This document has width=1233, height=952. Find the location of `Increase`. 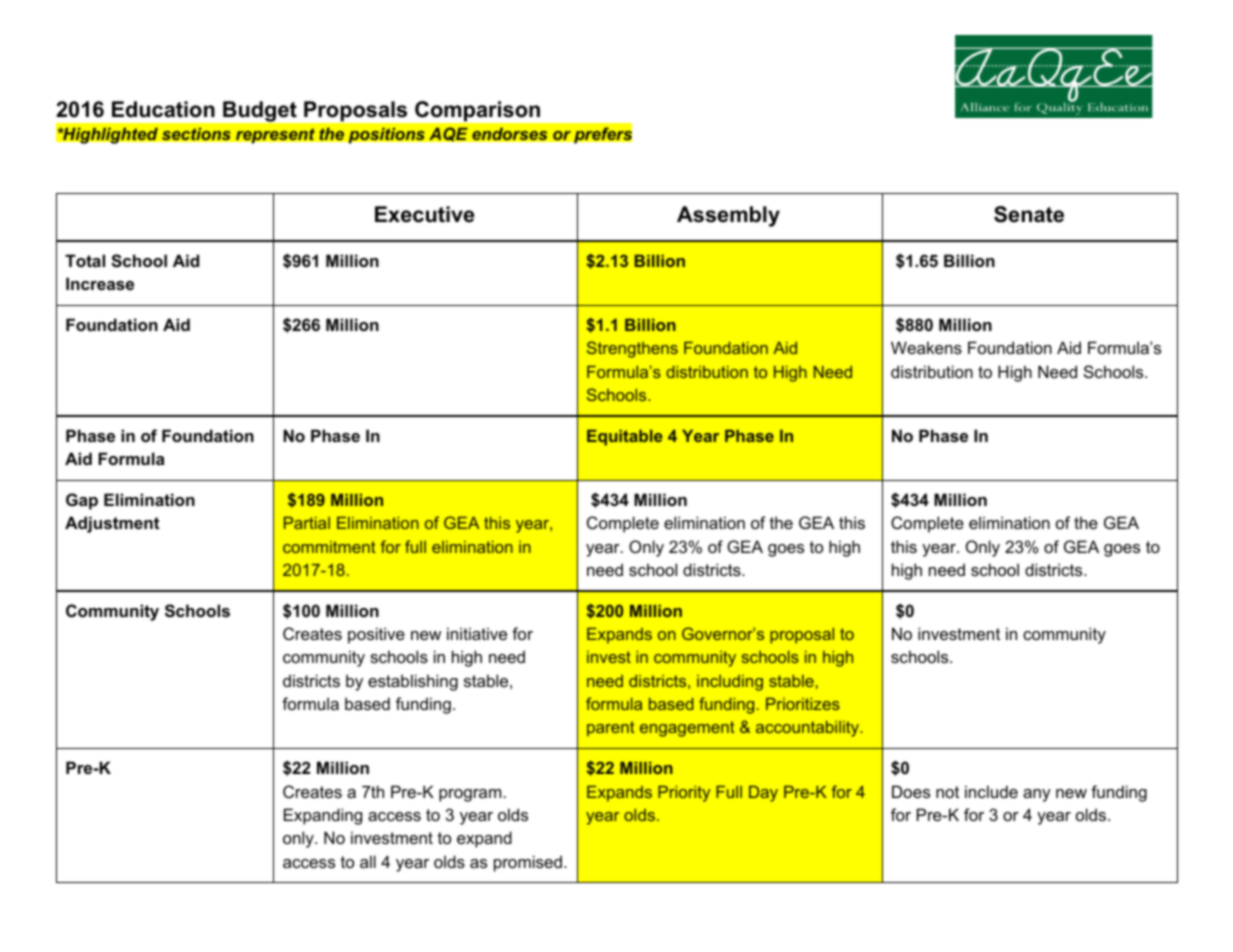

Increase is located at coordinates (100, 283).
